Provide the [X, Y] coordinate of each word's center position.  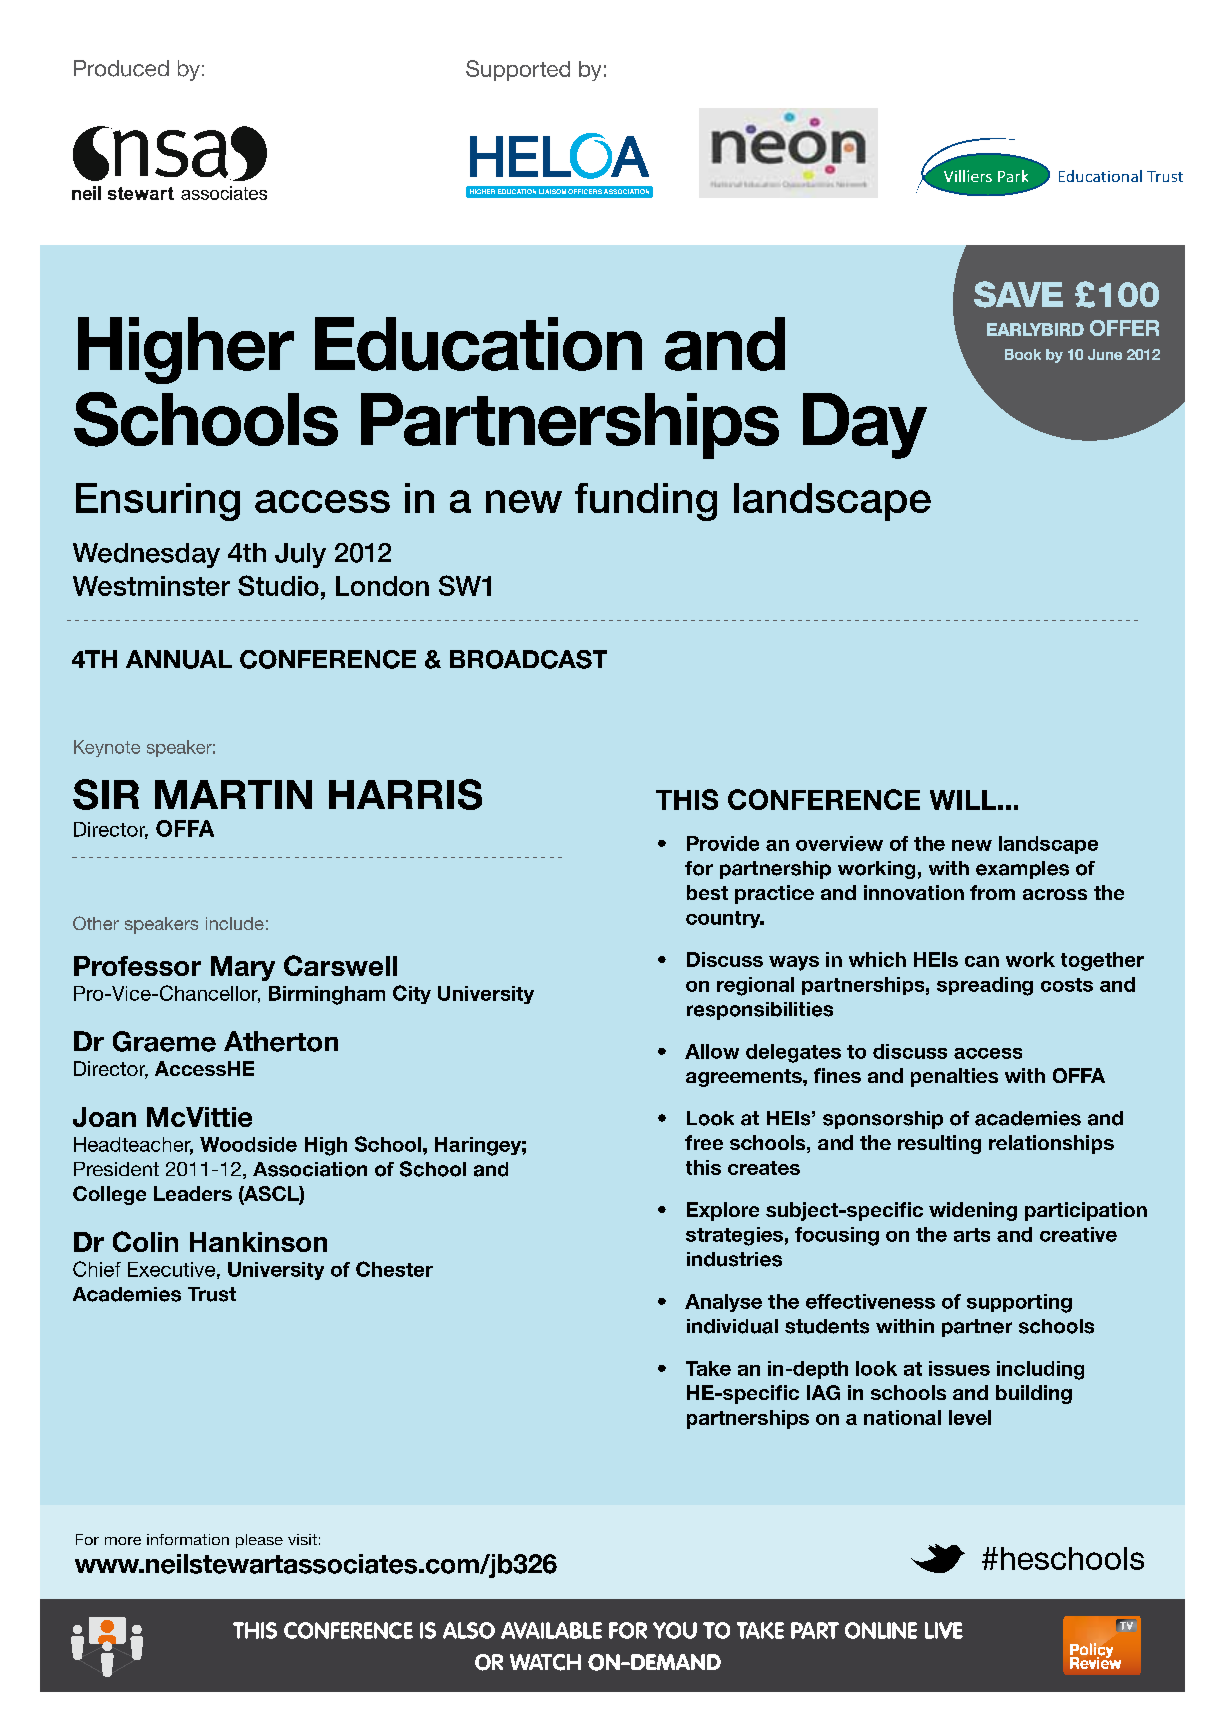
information [188, 1539]
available [551, 1630]
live [944, 1630]
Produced [121, 68]
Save [1018, 294]
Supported [518, 70]
